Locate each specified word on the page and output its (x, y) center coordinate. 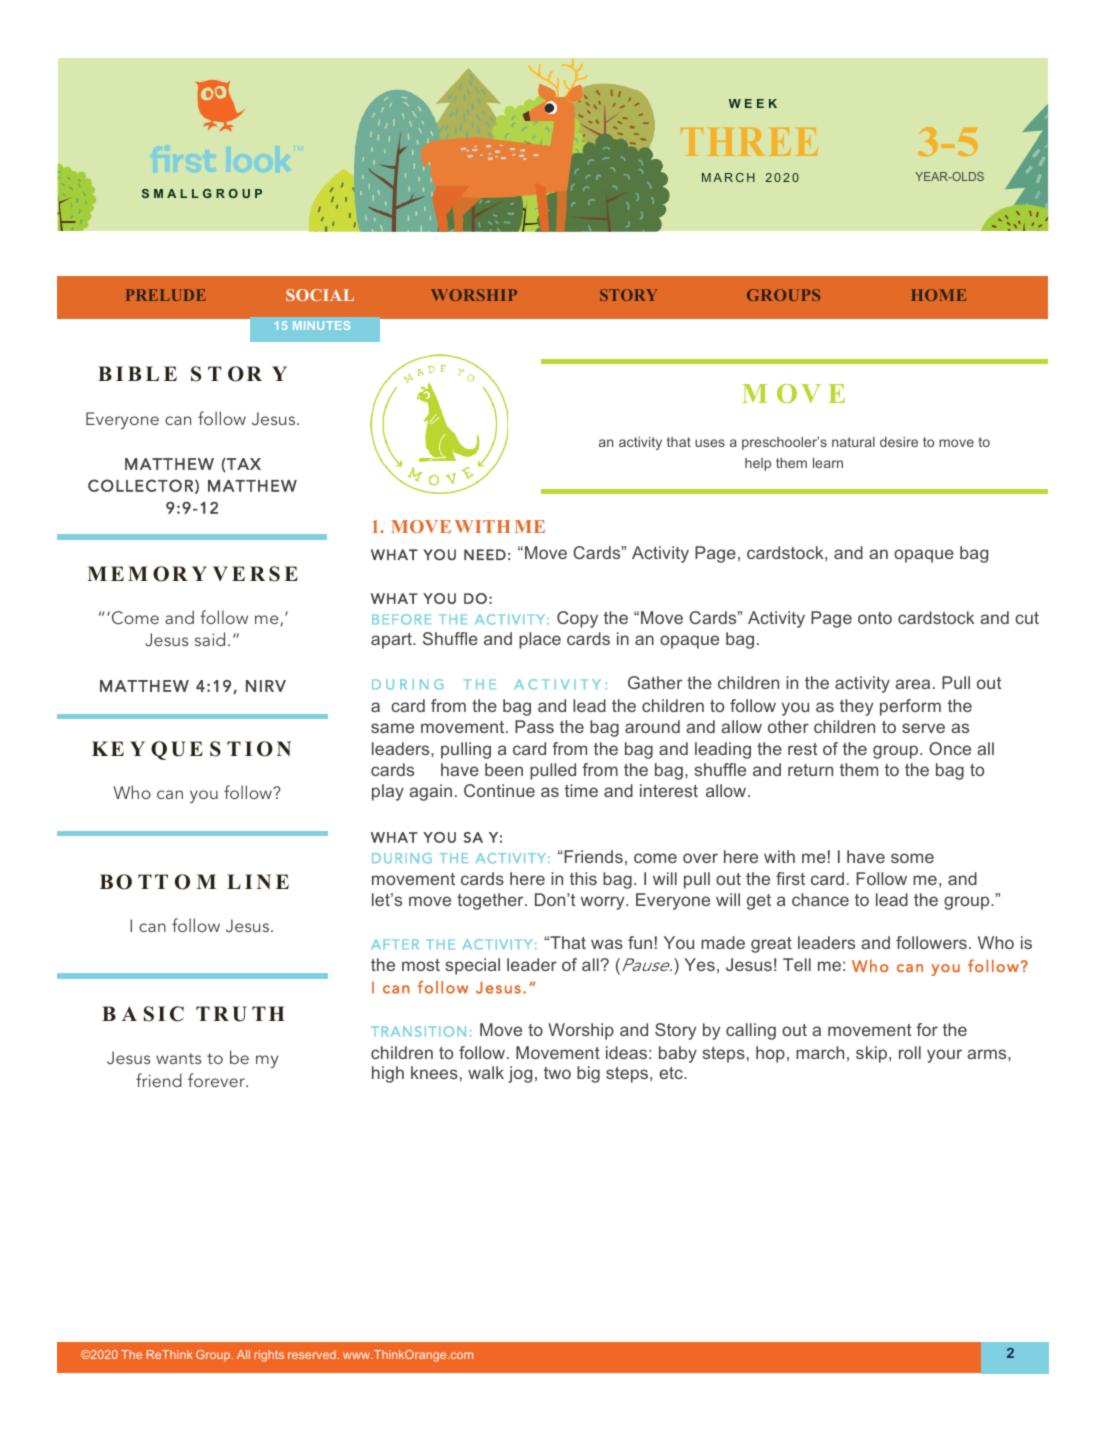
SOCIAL (320, 295)
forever (217, 1080)
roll (910, 1052)
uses (710, 443)
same (392, 728)
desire (899, 442)
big (588, 1074)
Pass (534, 726)
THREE (749, 142)
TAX (243, 465)
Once (950, 748)
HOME (939, 295)
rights (269, 1356)
